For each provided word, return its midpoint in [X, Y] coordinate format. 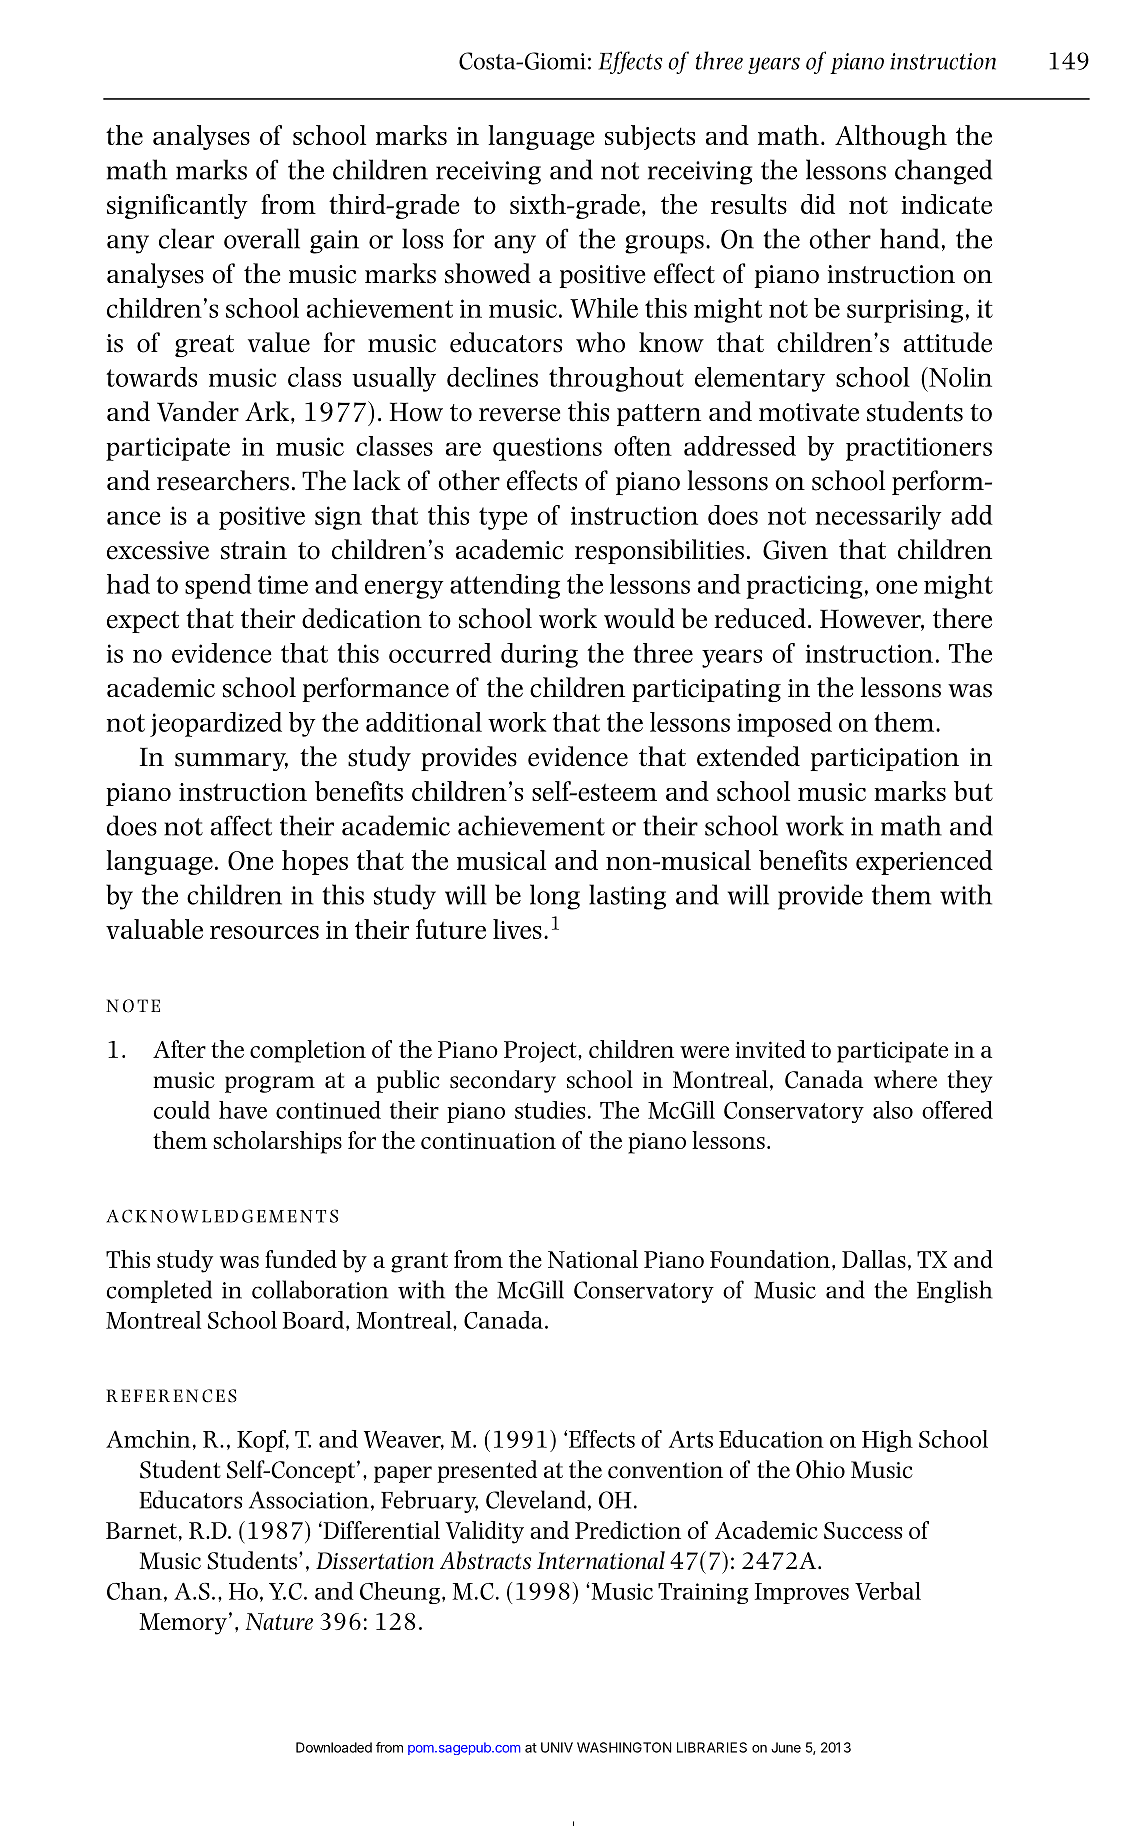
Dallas [874, 1259]
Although [891, 137]
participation [884, 759]
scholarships [277, 1142]
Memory [183, 1624]
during [539, 655]
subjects [650, 137]
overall [262, 238]
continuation [488, 1140]
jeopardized [216, 724]
